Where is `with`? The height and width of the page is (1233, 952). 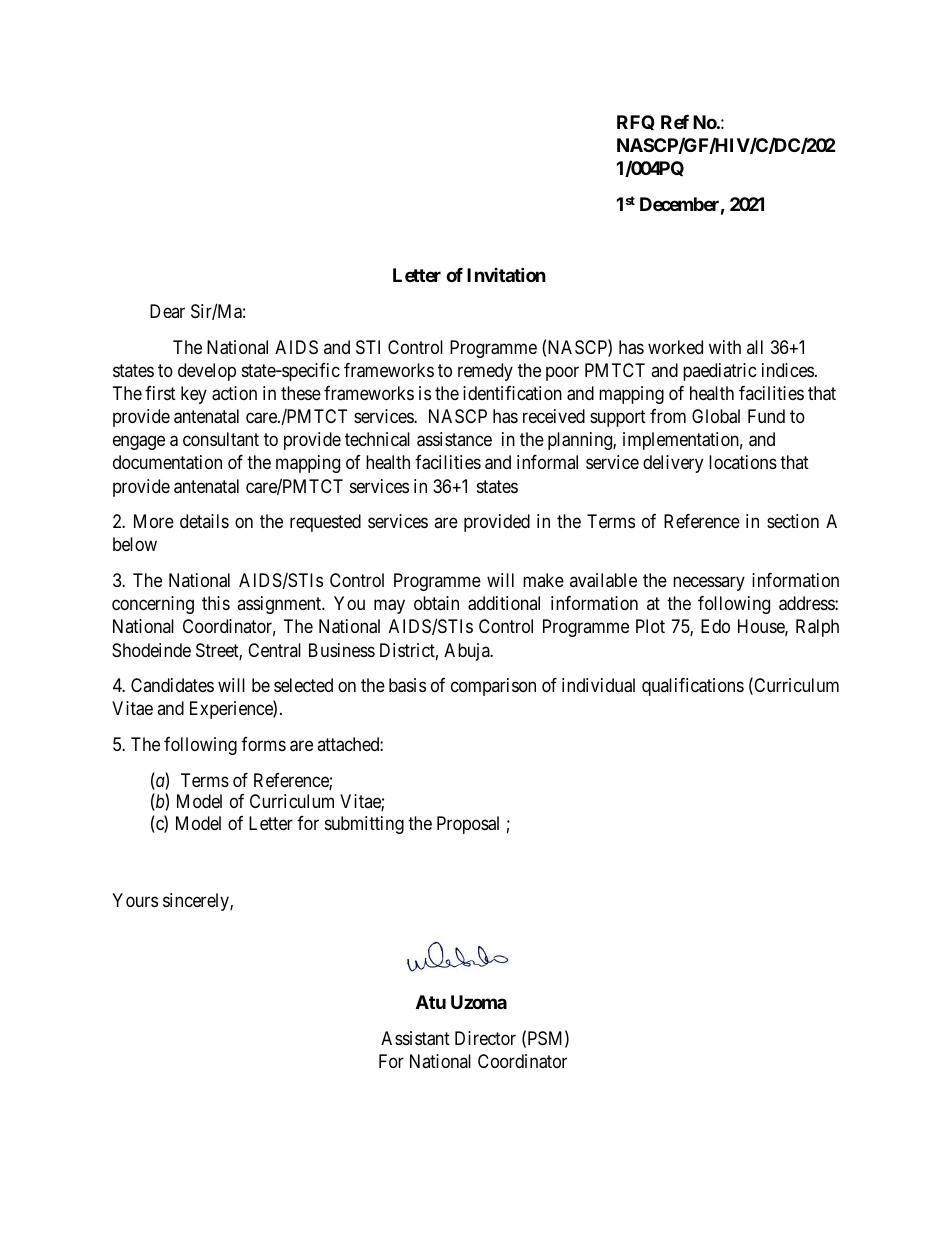
with is located at coordinates (725, 347).
